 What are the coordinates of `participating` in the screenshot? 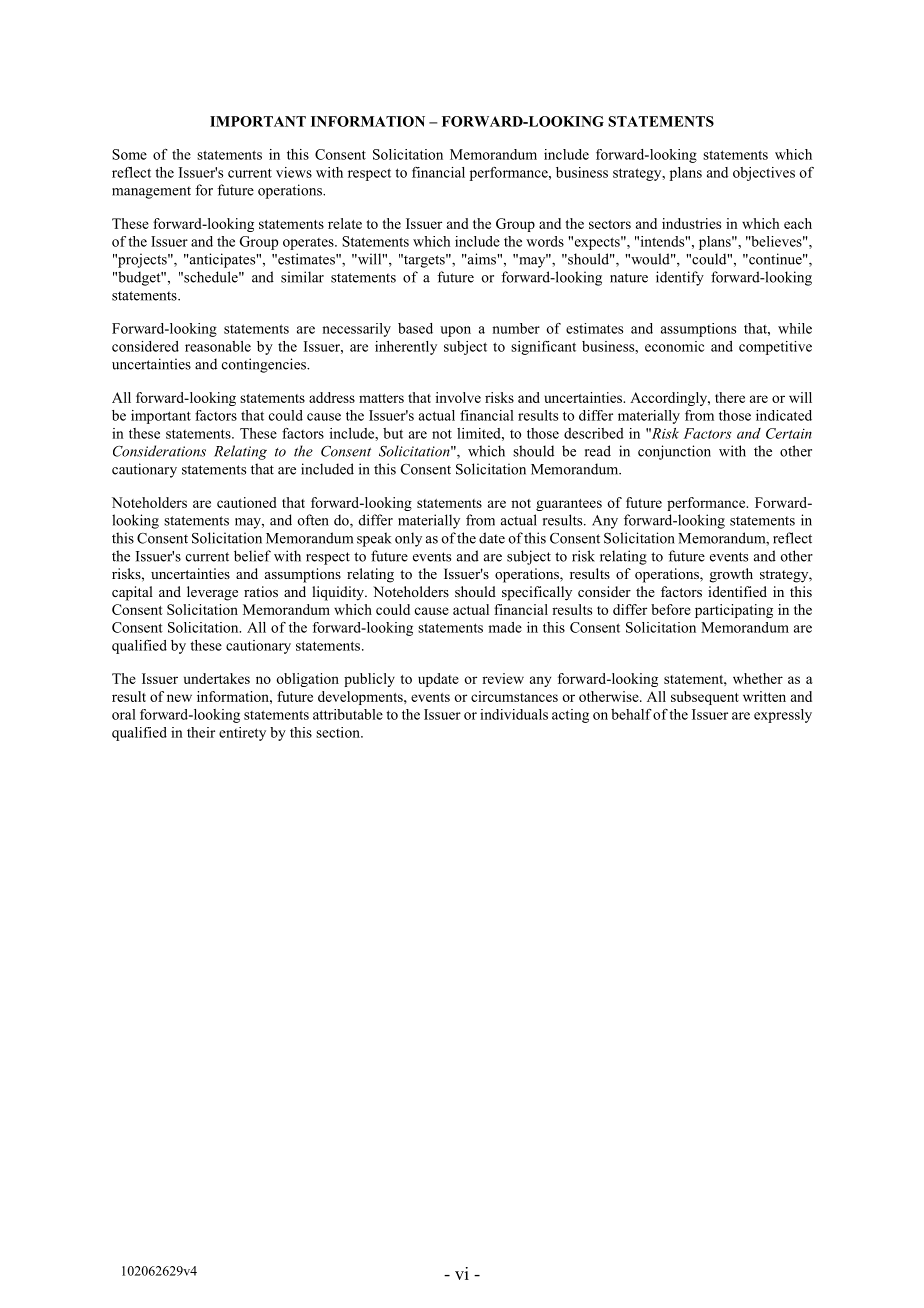 It's located at (734, 611).
